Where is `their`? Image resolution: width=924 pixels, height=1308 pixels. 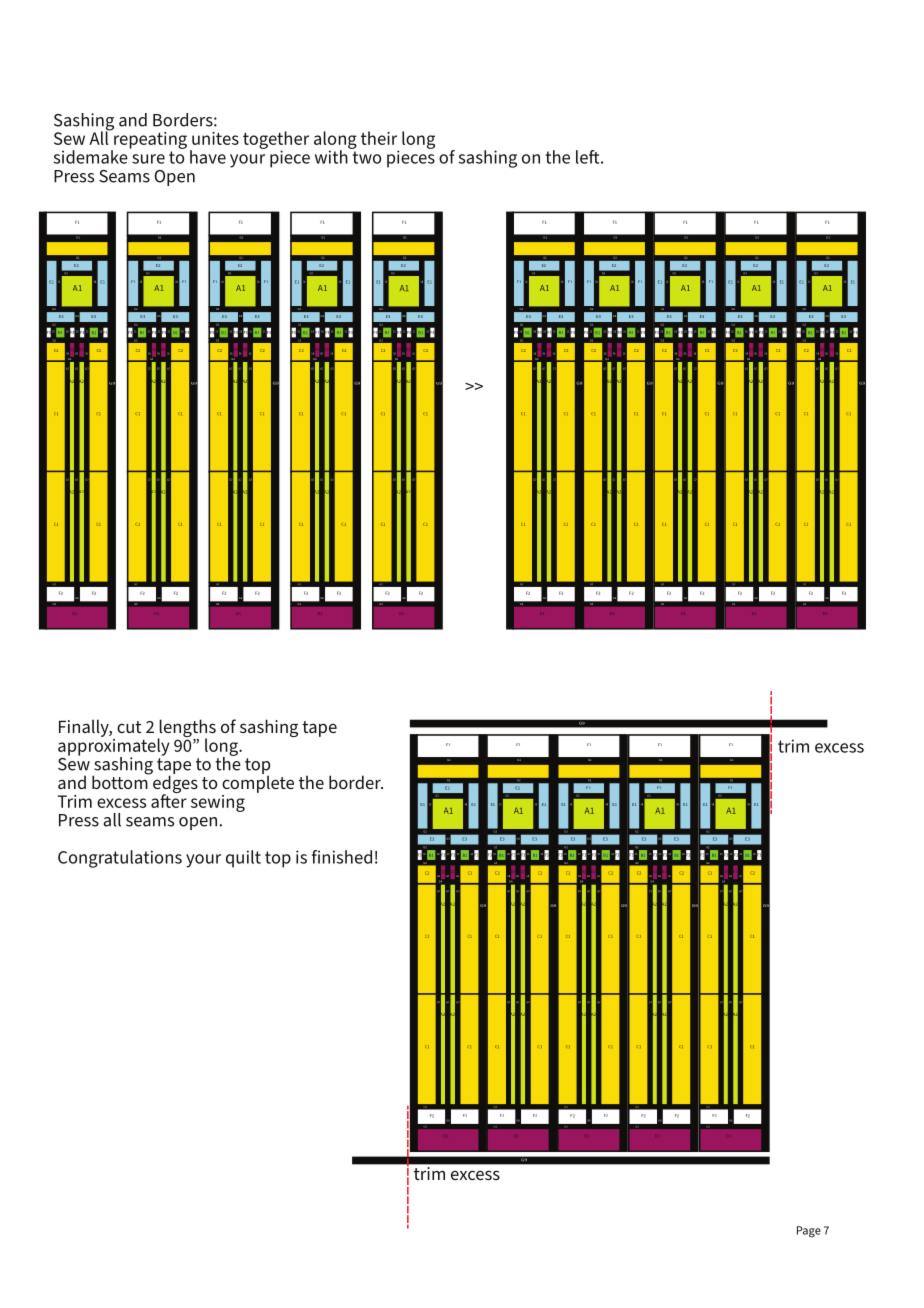
their is located at coordinates (379, 138).
